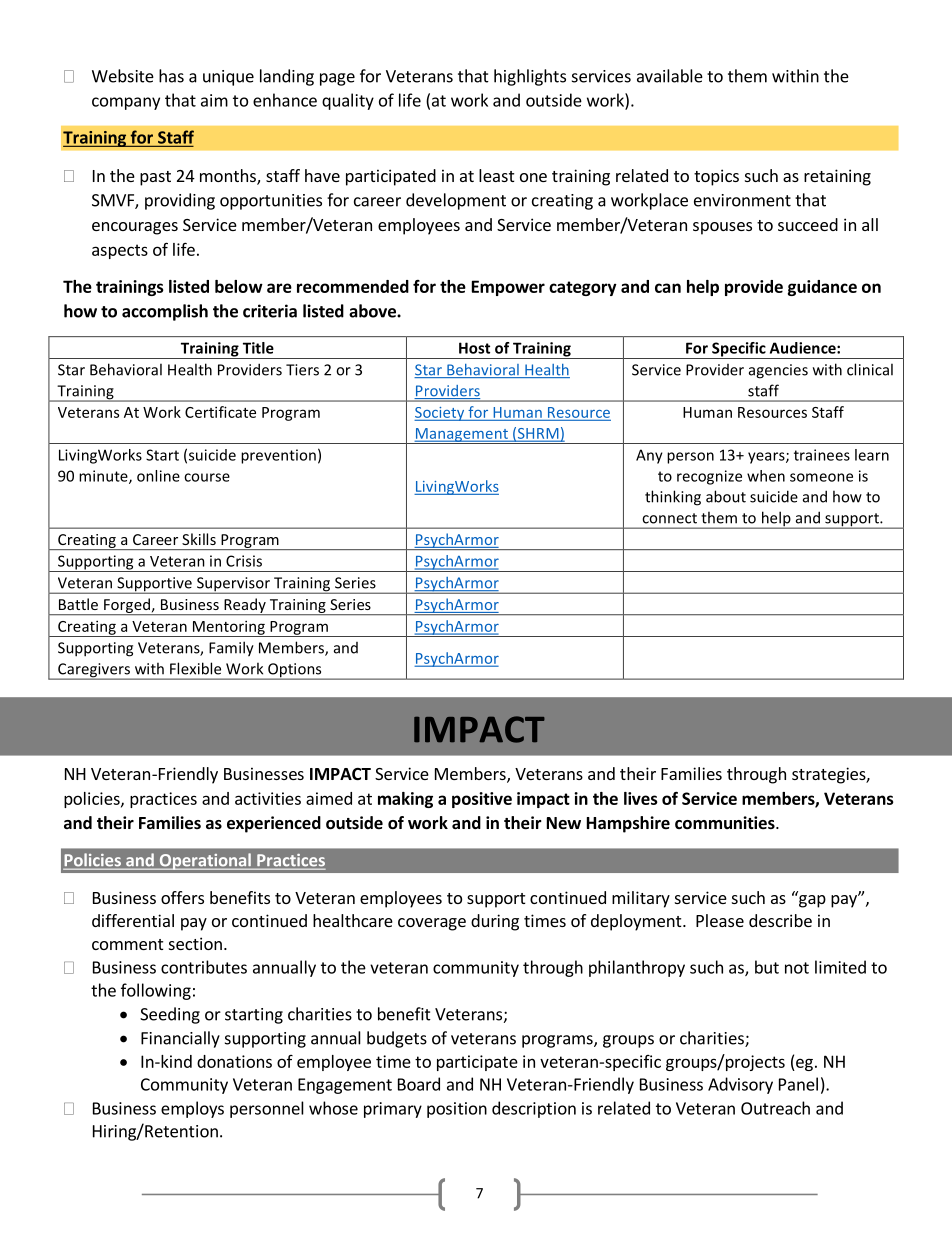  Describe the element at coordinates (767, 458) in the screenshot. I see `years` at that location.
